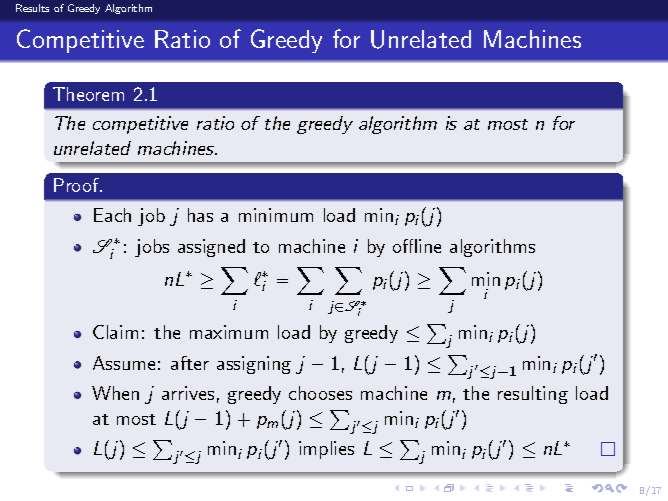 This screenshot has height=501, width=668. I want to click on When, so click(115, 393).
